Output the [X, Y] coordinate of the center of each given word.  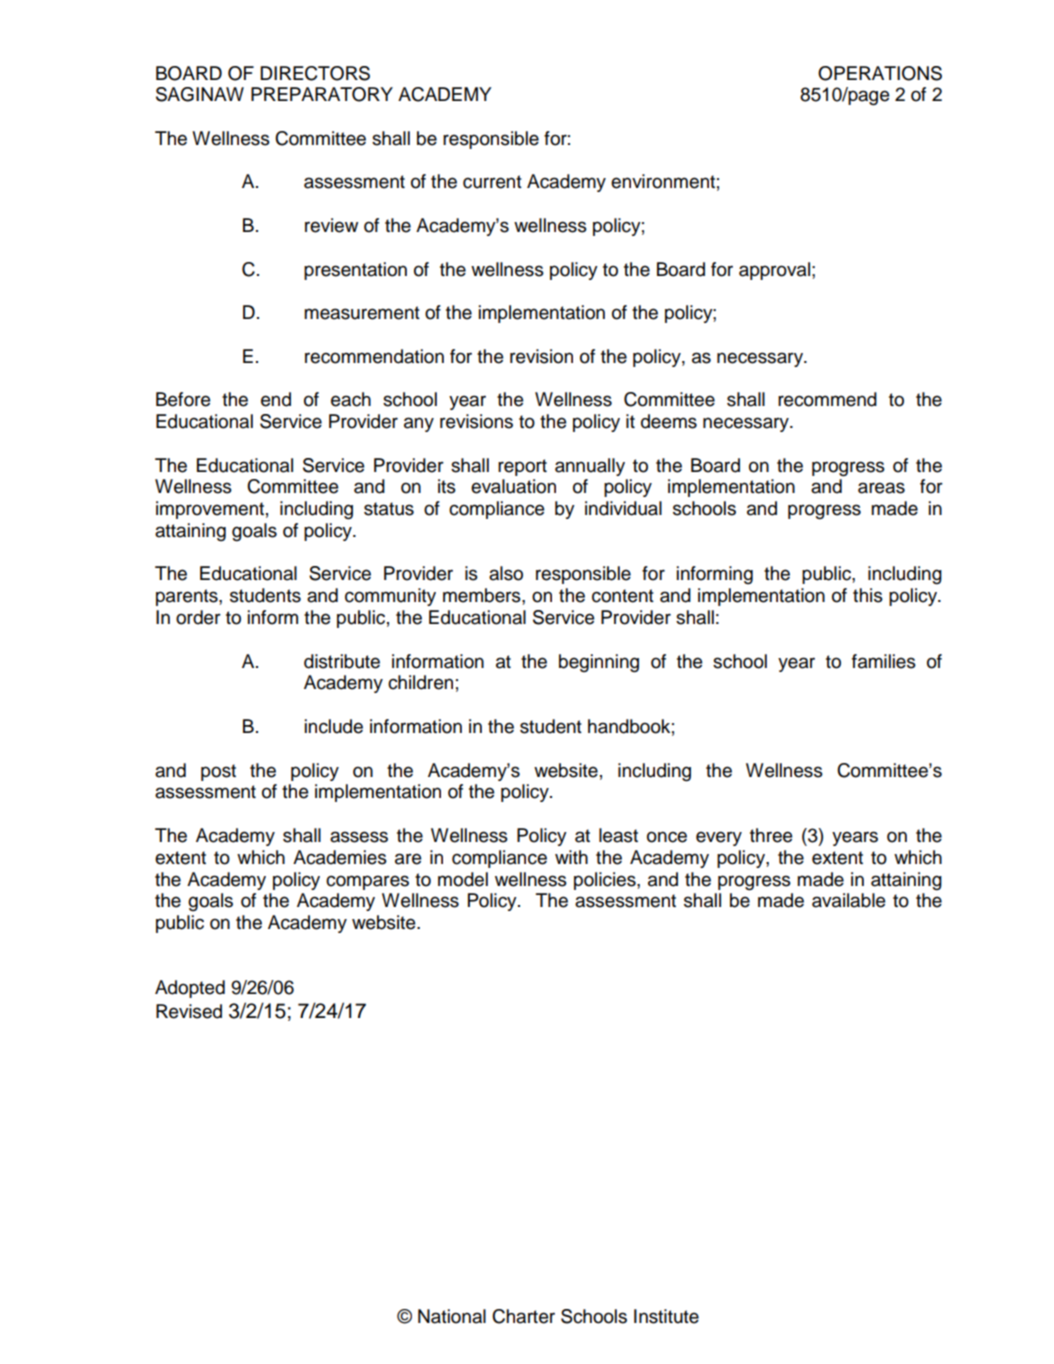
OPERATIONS [880, 73]
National [452, 1316]
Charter [523, 1316]
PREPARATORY [322, 94]
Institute [666, 1316]
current [492, 182]
